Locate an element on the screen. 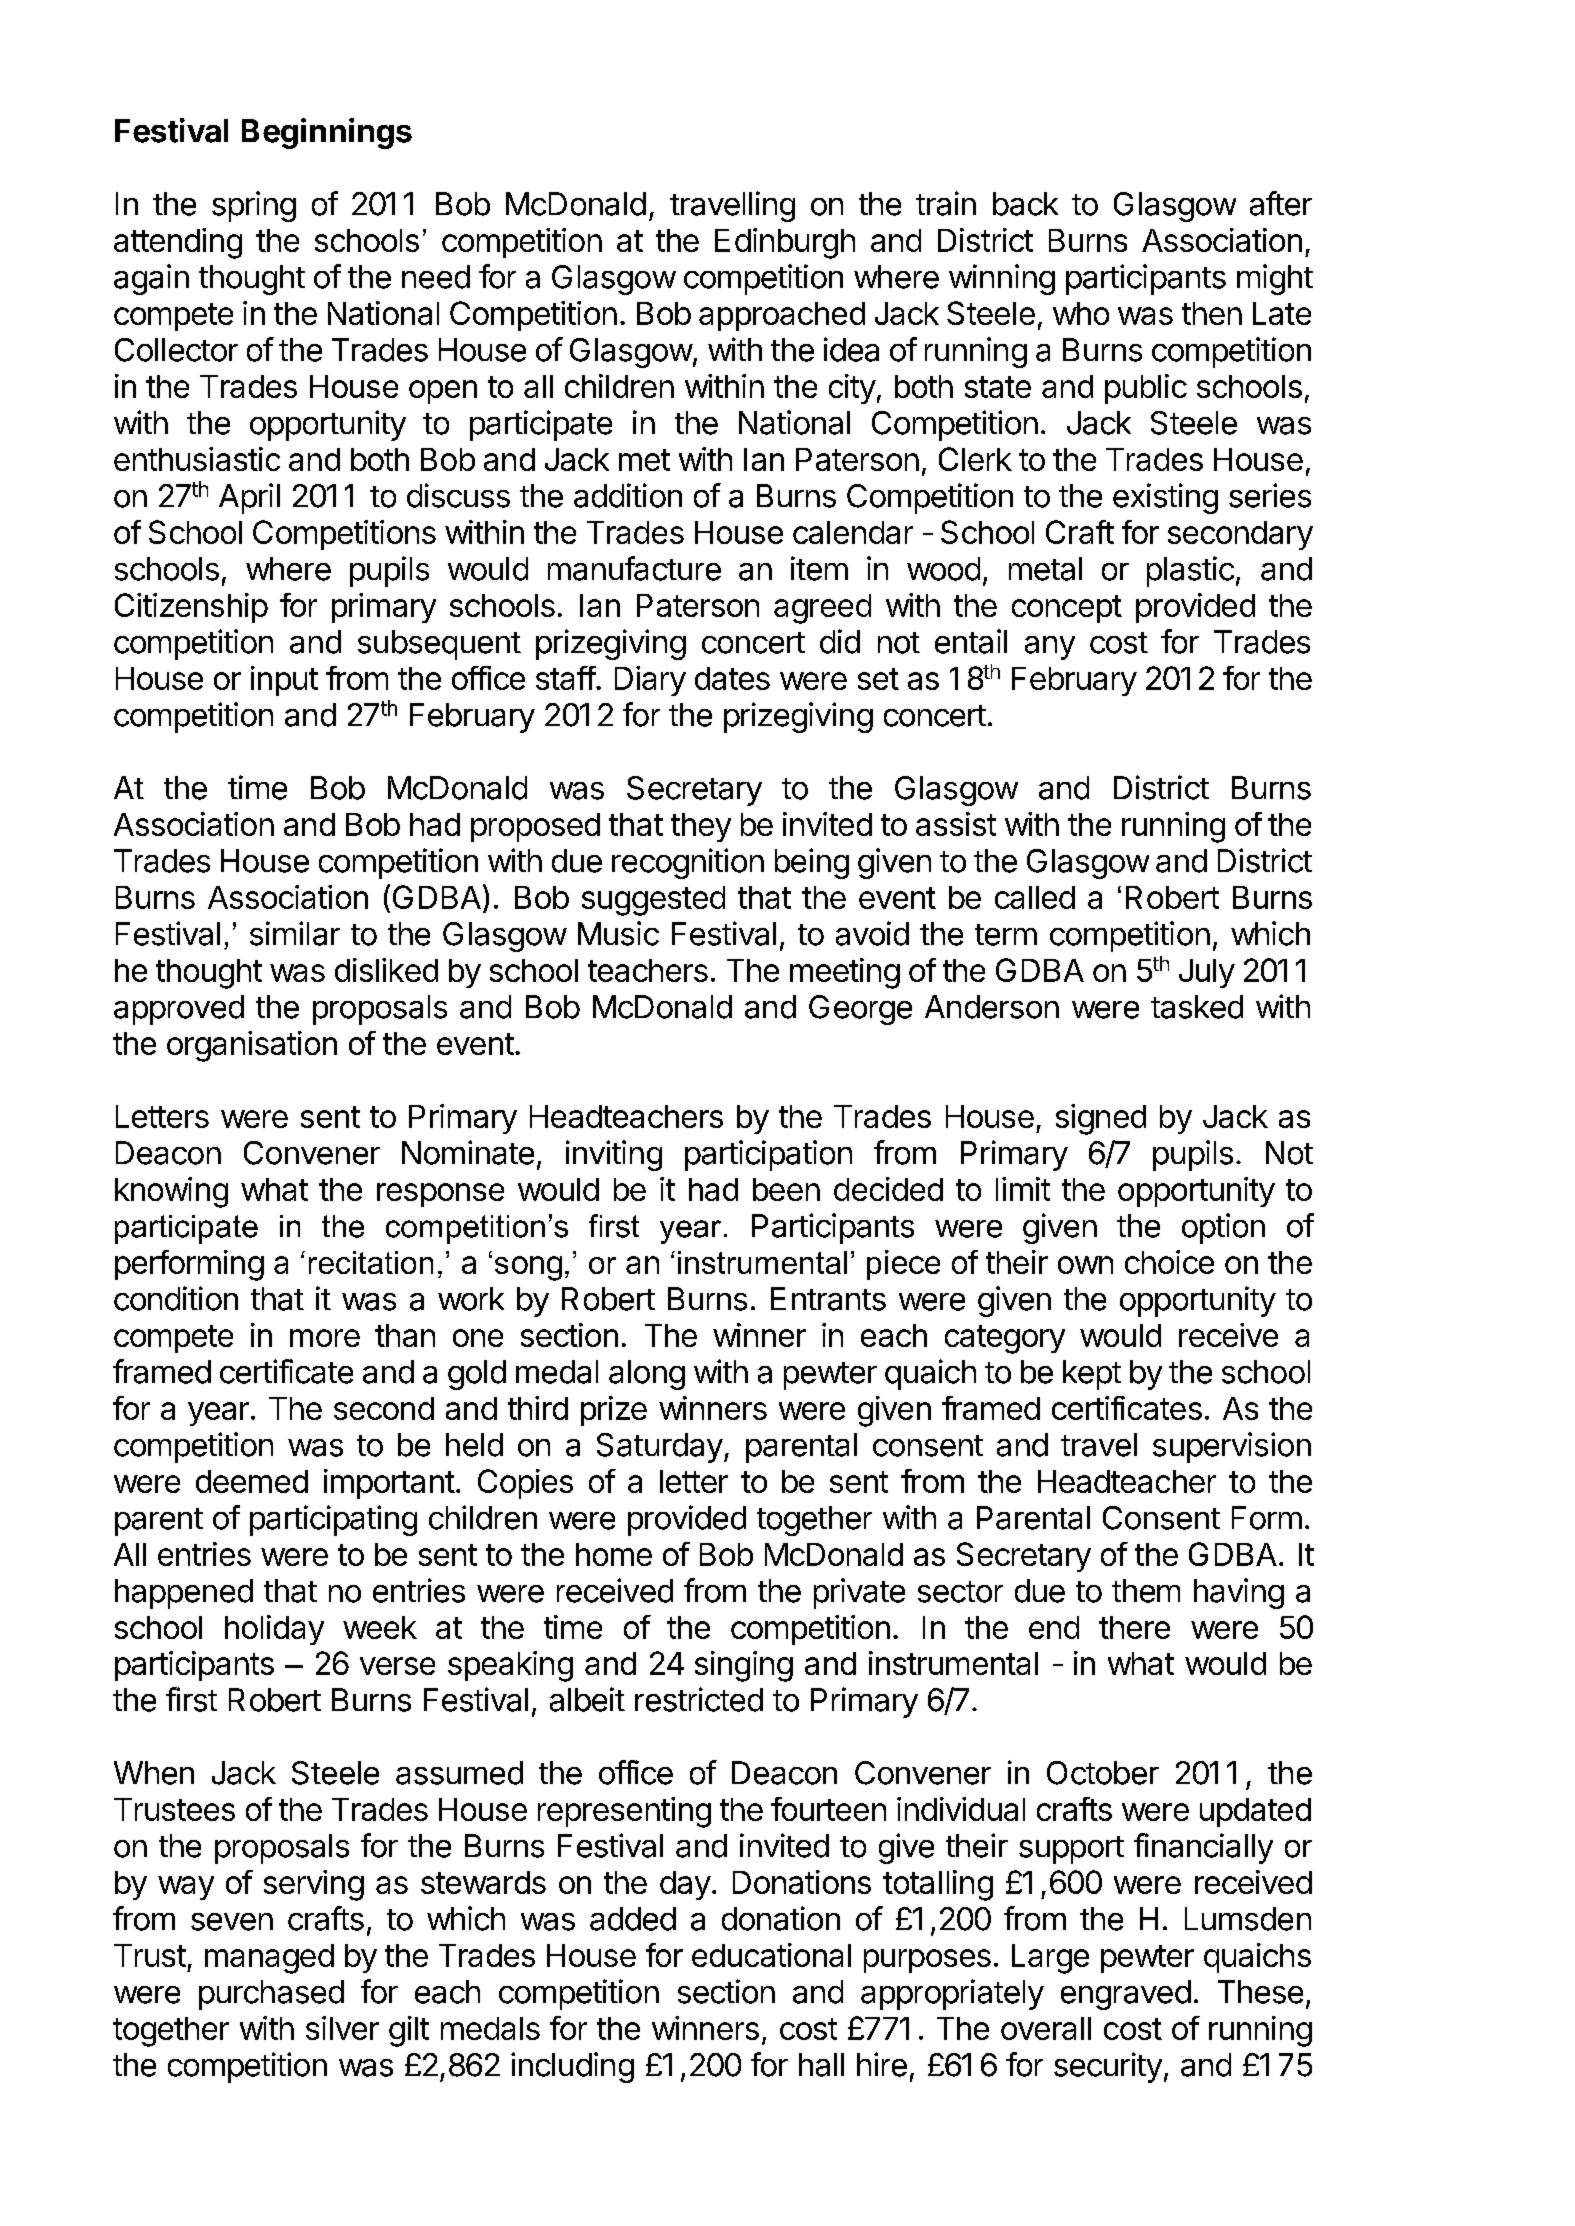 The image size is (1575, 2226). dates is located at coordinates (732, 678).
